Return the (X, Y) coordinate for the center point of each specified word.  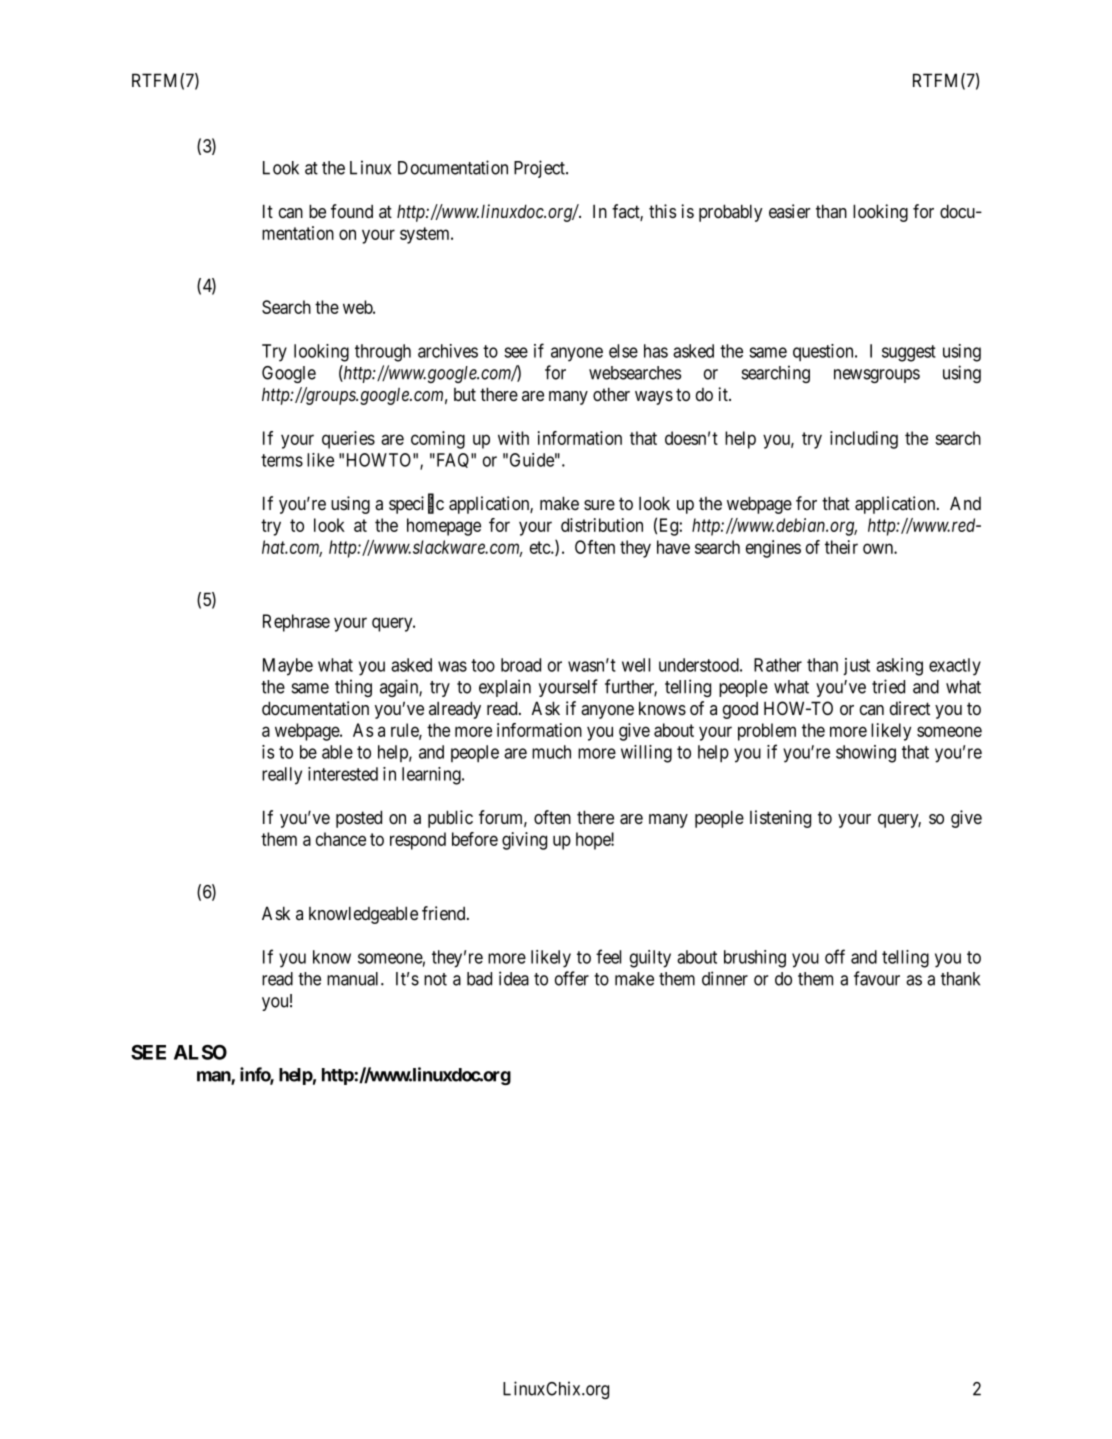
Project (540, 169)
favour (877, 978)
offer (572, 978)
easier (790, 211)
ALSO (200, 1052)
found (352, 211)
